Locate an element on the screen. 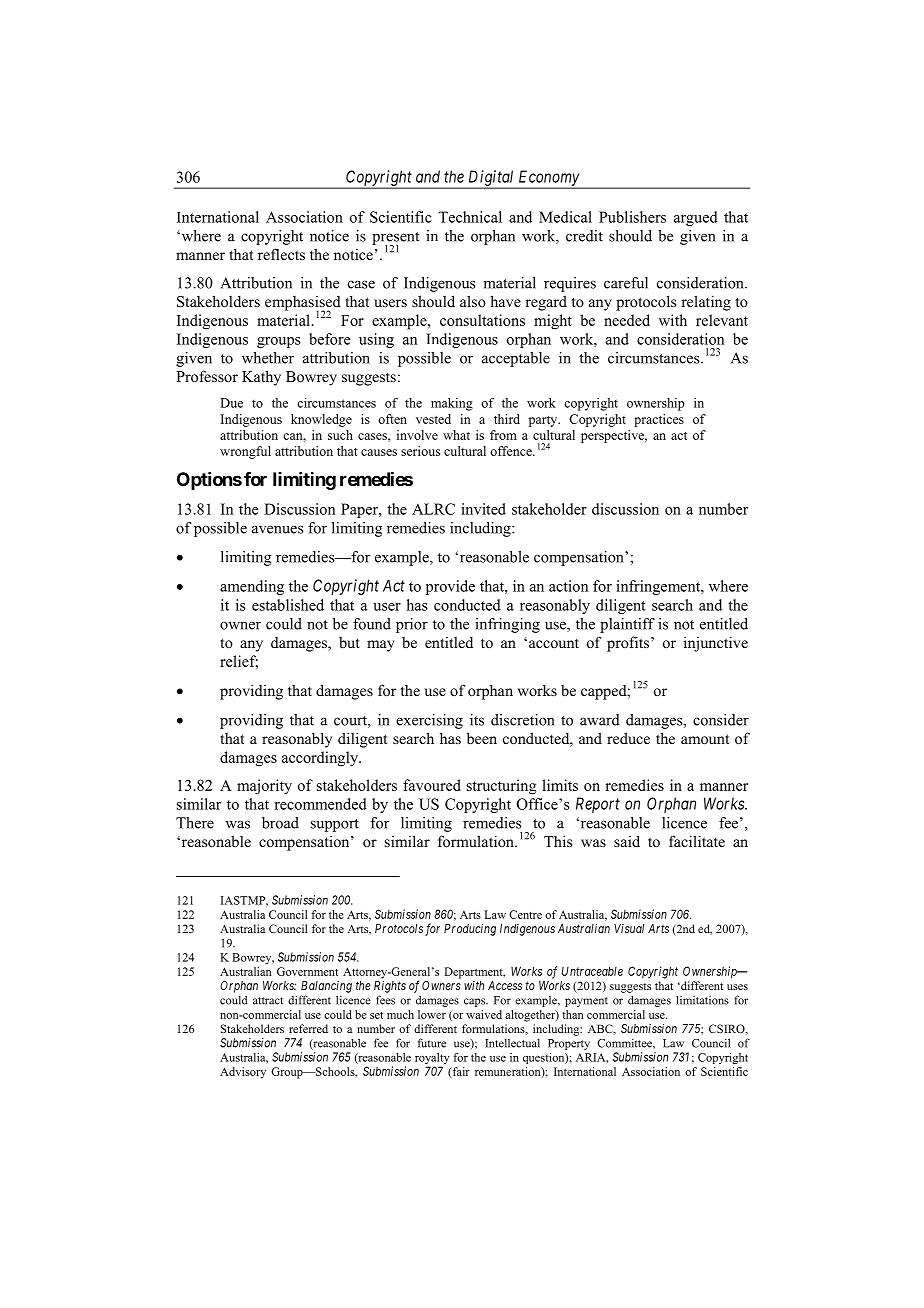  making is located at coordinates (452, 404).
